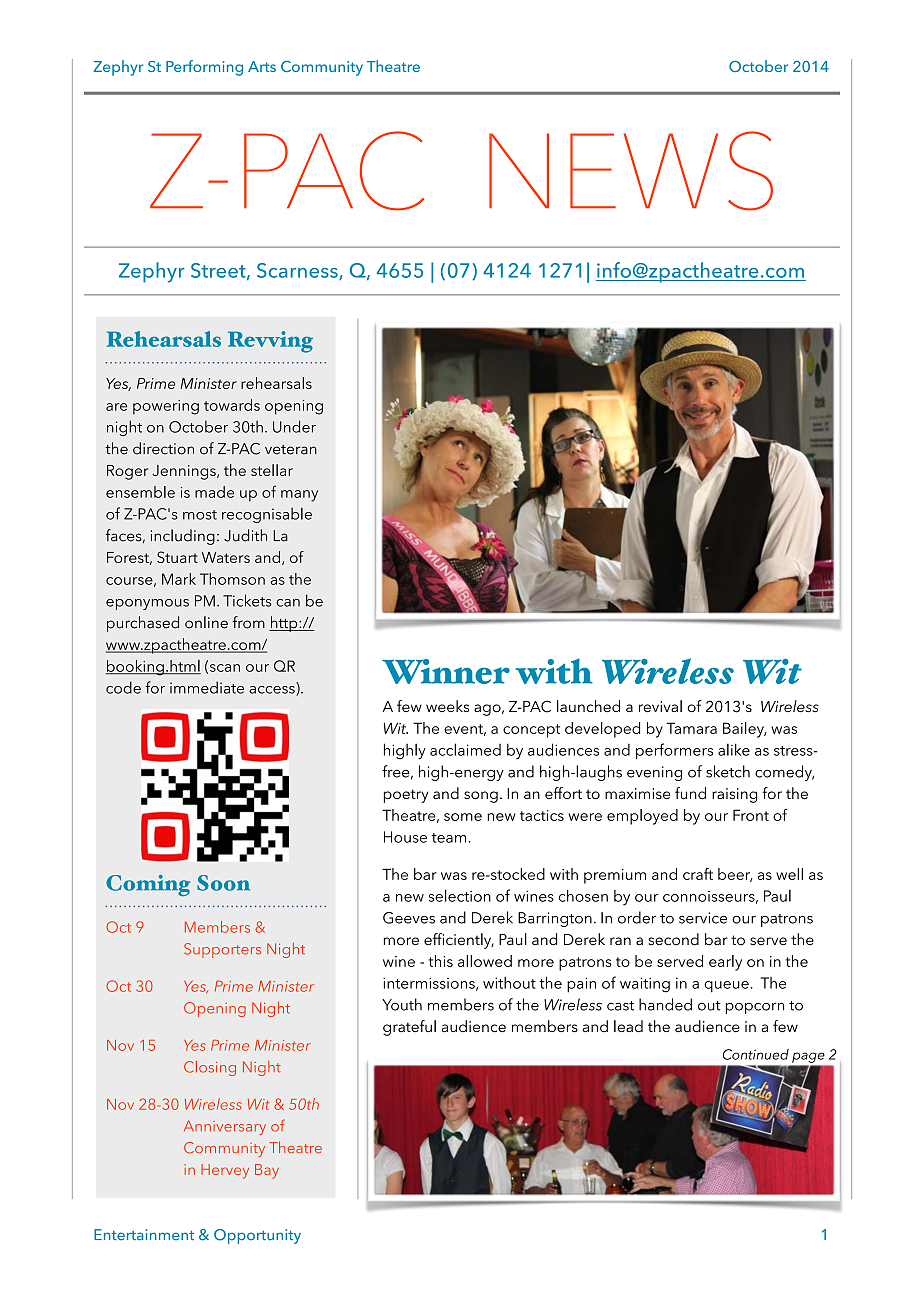 Image resolution: width=924 pixels, height=1308 pixels. Describe the element at coordinates (294, 426) in the image. I see `Under` at that location.
